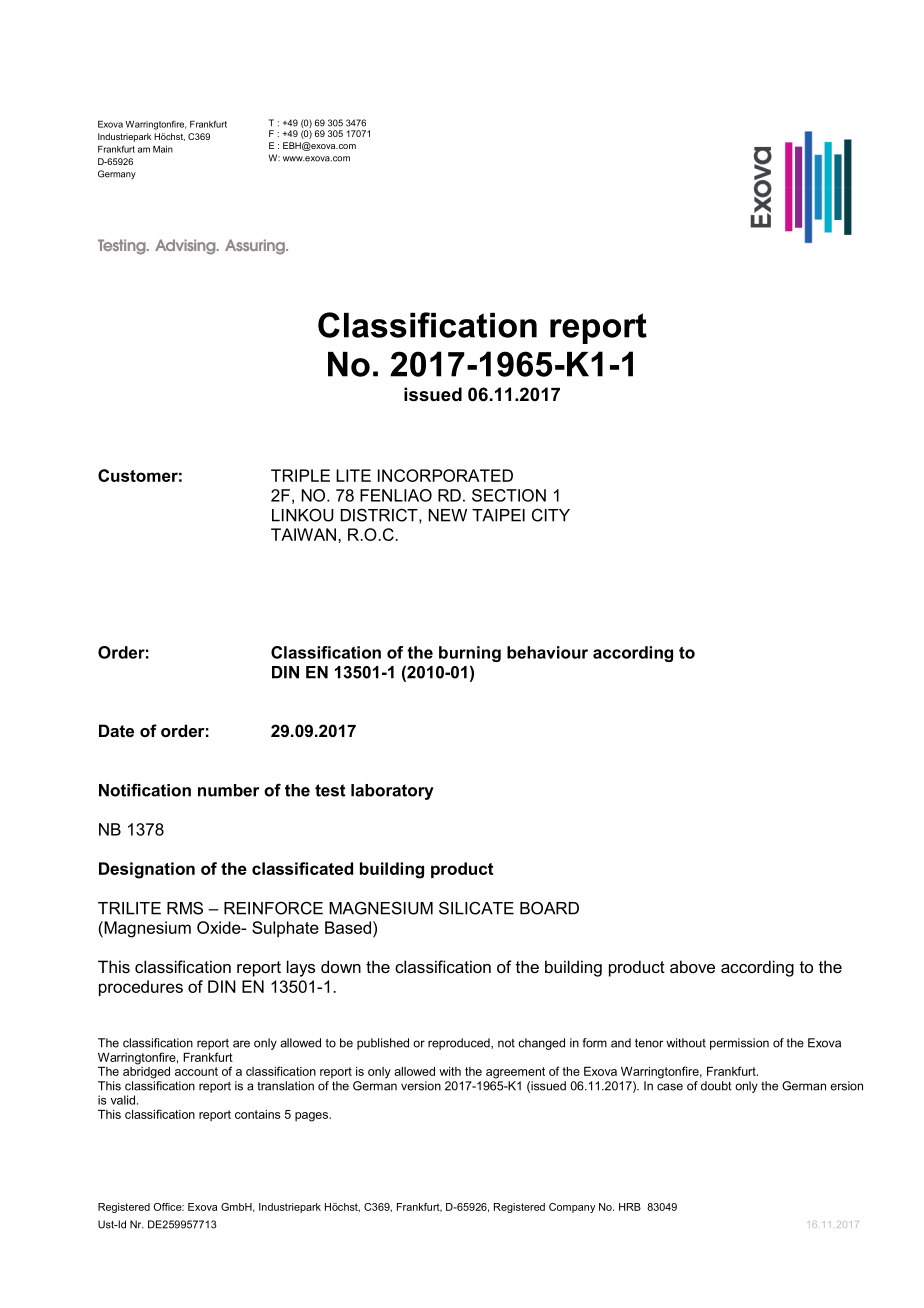  I want to click on BOARD, so click(549, 908).
